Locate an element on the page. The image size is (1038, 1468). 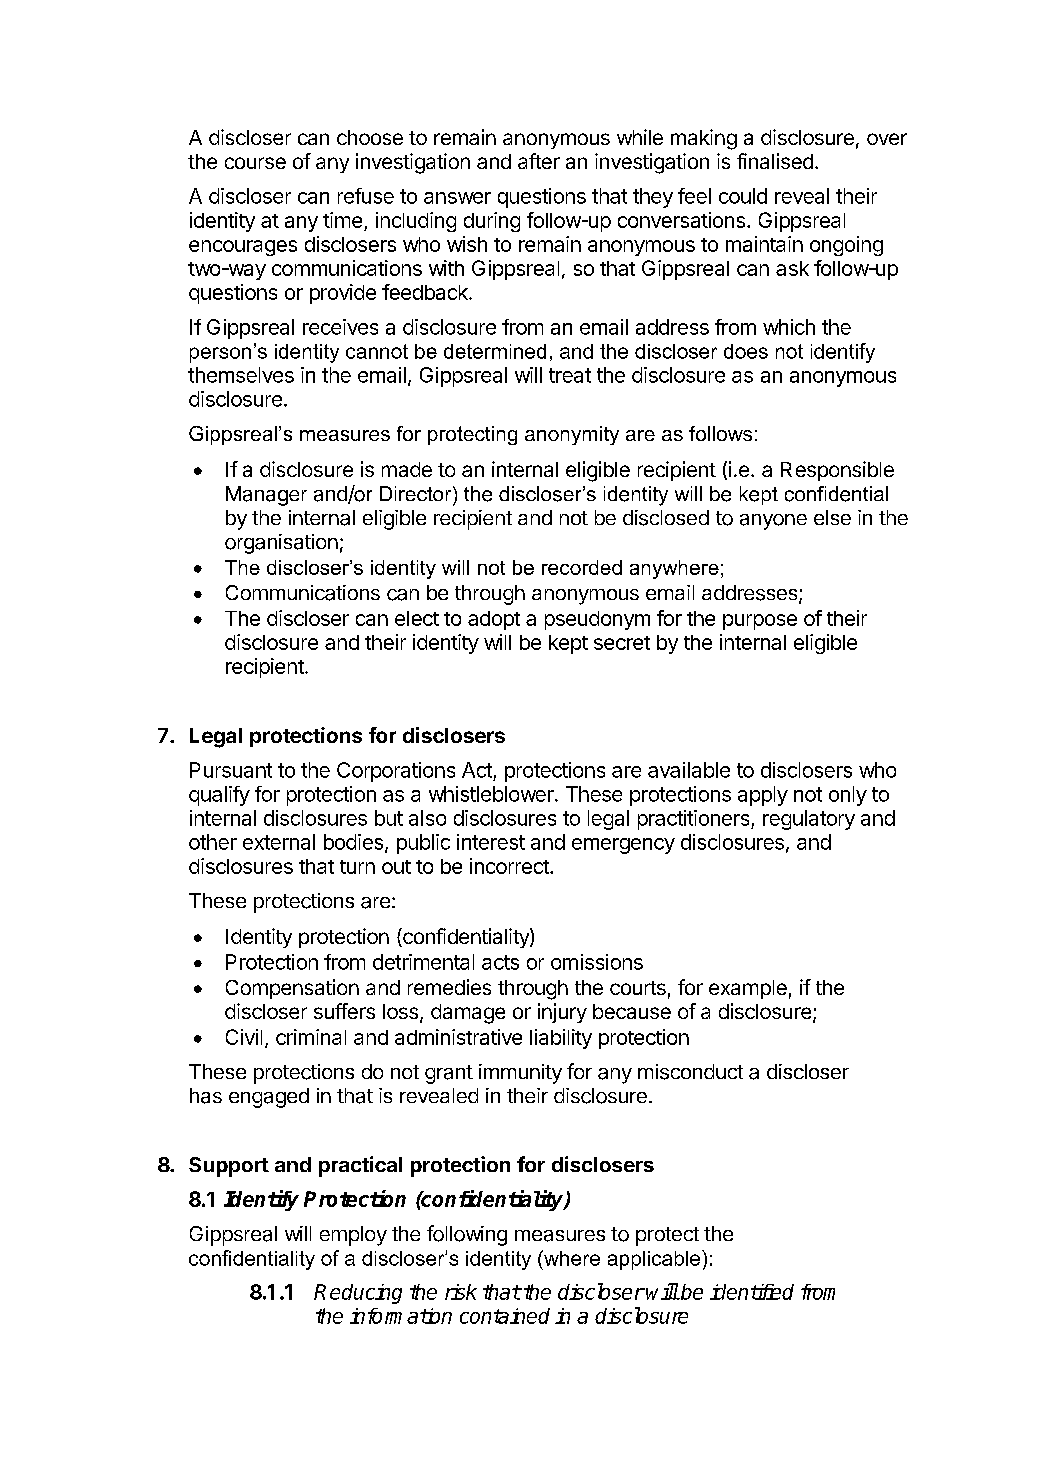
Compensation is located at coordinates (292, 989).
